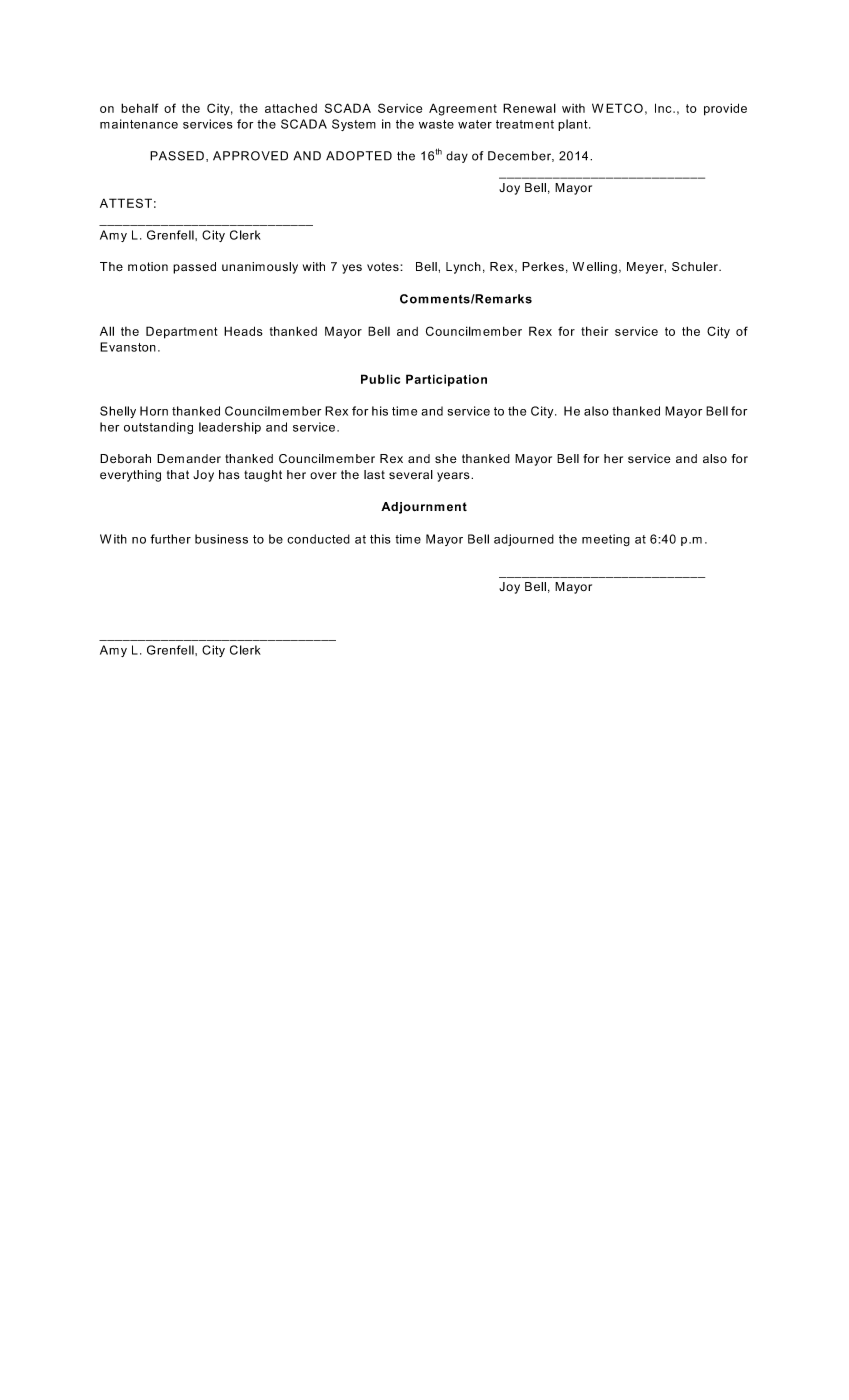 The image size is (849, 1400). Describe the element at coordinates (380, 539) in the document. I see `this` at that location.
